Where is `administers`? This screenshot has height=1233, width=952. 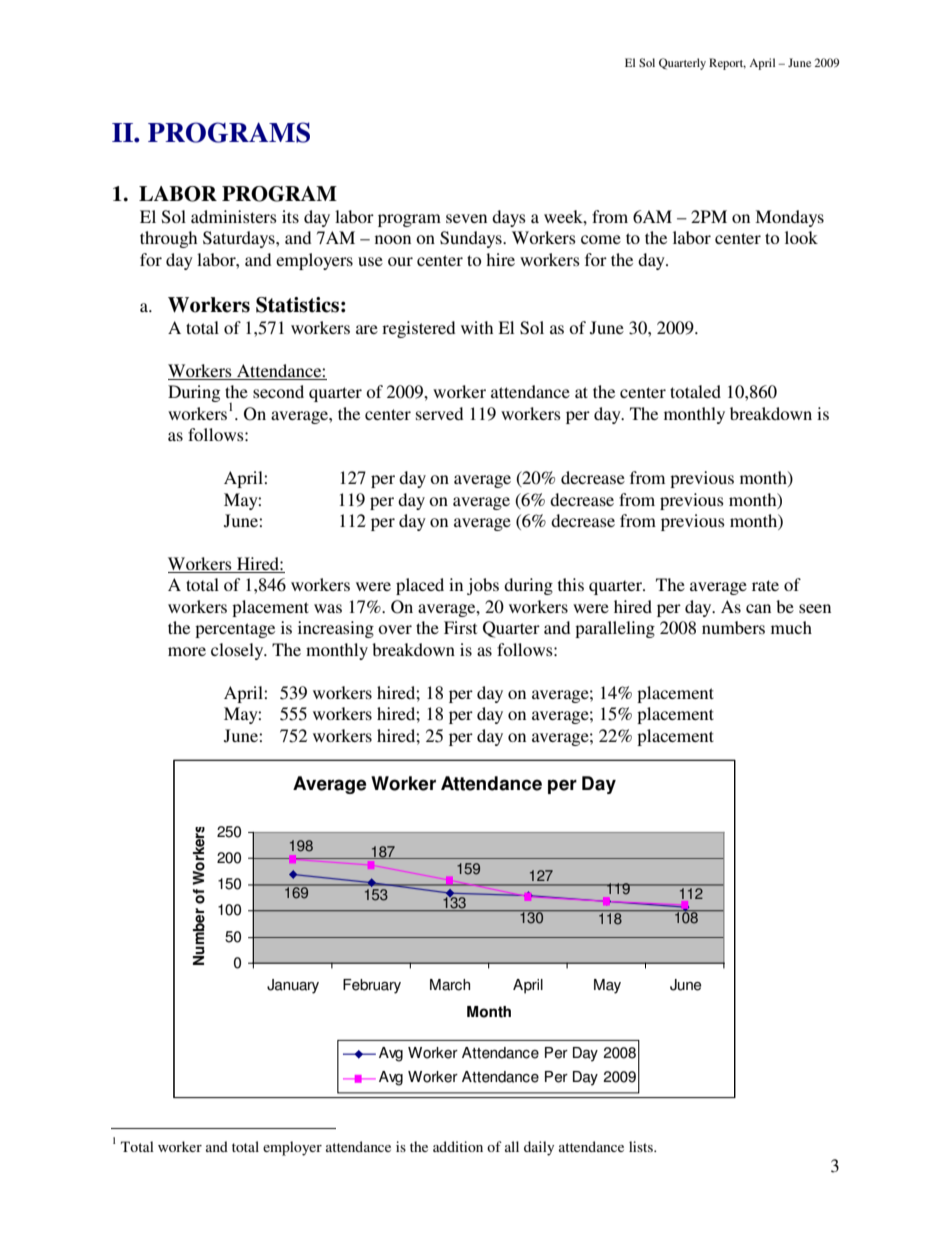
administers is located at coordinates (234, 216).
